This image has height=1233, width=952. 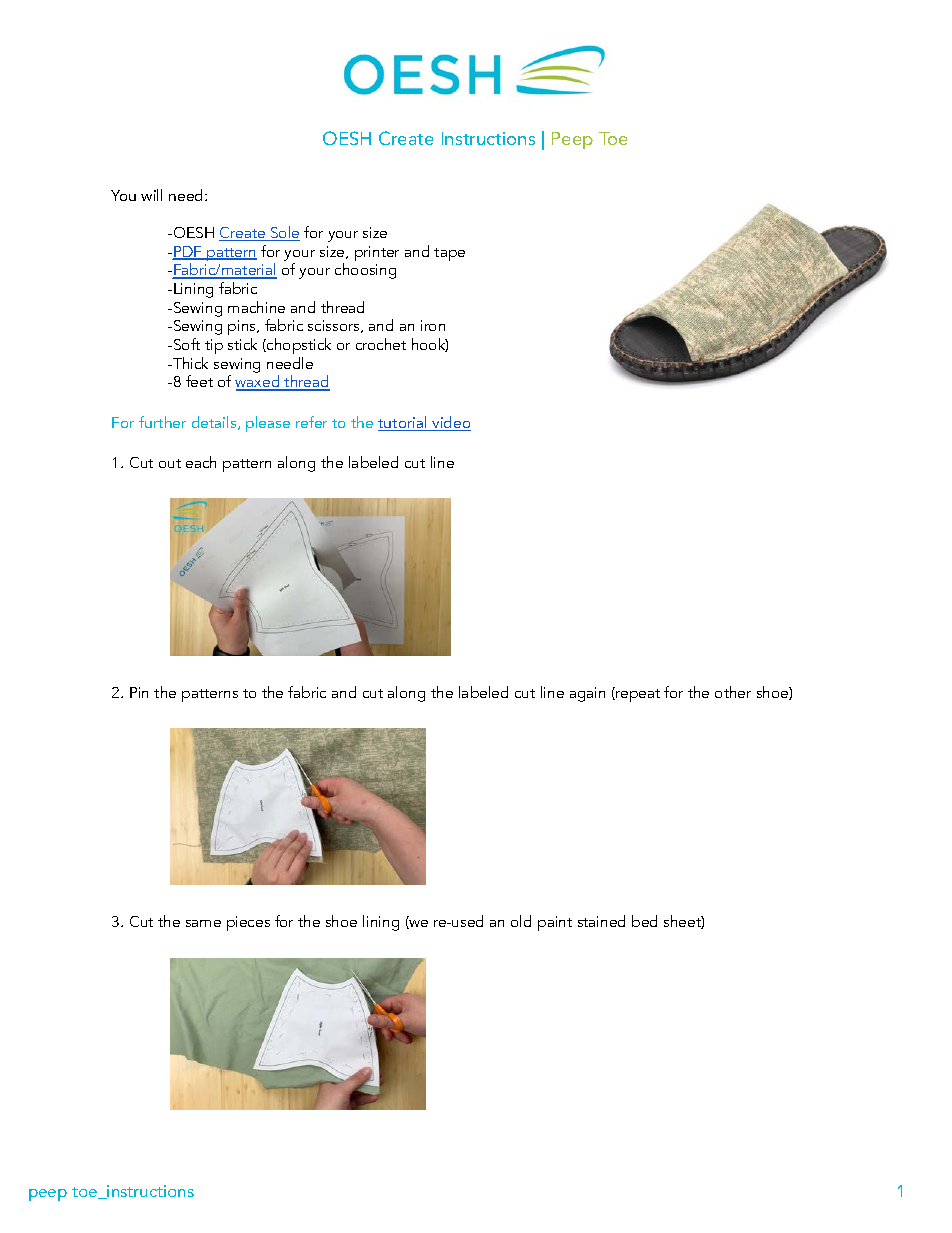 I want to click on out, so click(x=170, y=463).
